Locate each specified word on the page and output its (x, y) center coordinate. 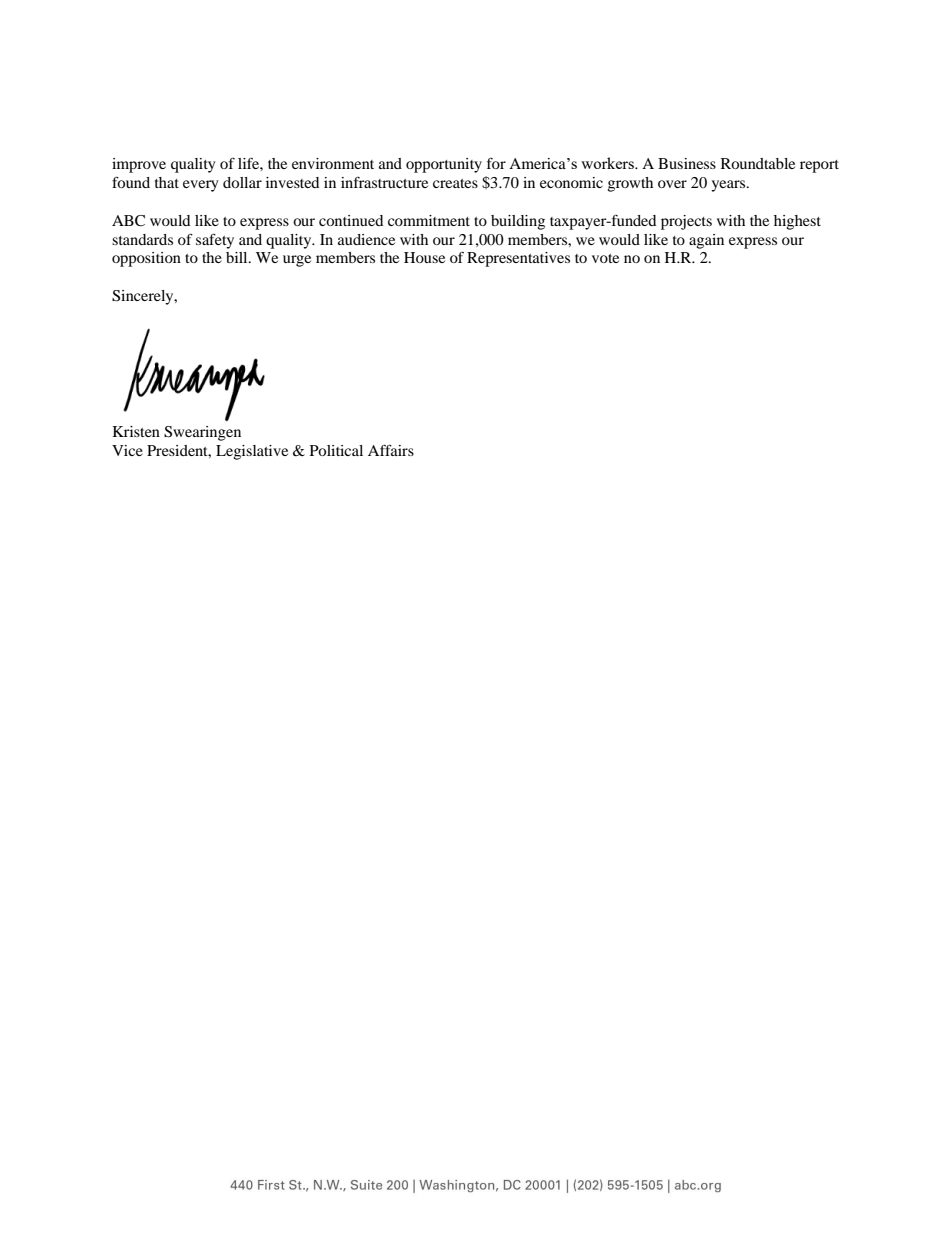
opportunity (444, 165)
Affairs (391, 450)
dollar (242, 182)
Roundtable (758, 163)
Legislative (252, 452)
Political (336, 450)
